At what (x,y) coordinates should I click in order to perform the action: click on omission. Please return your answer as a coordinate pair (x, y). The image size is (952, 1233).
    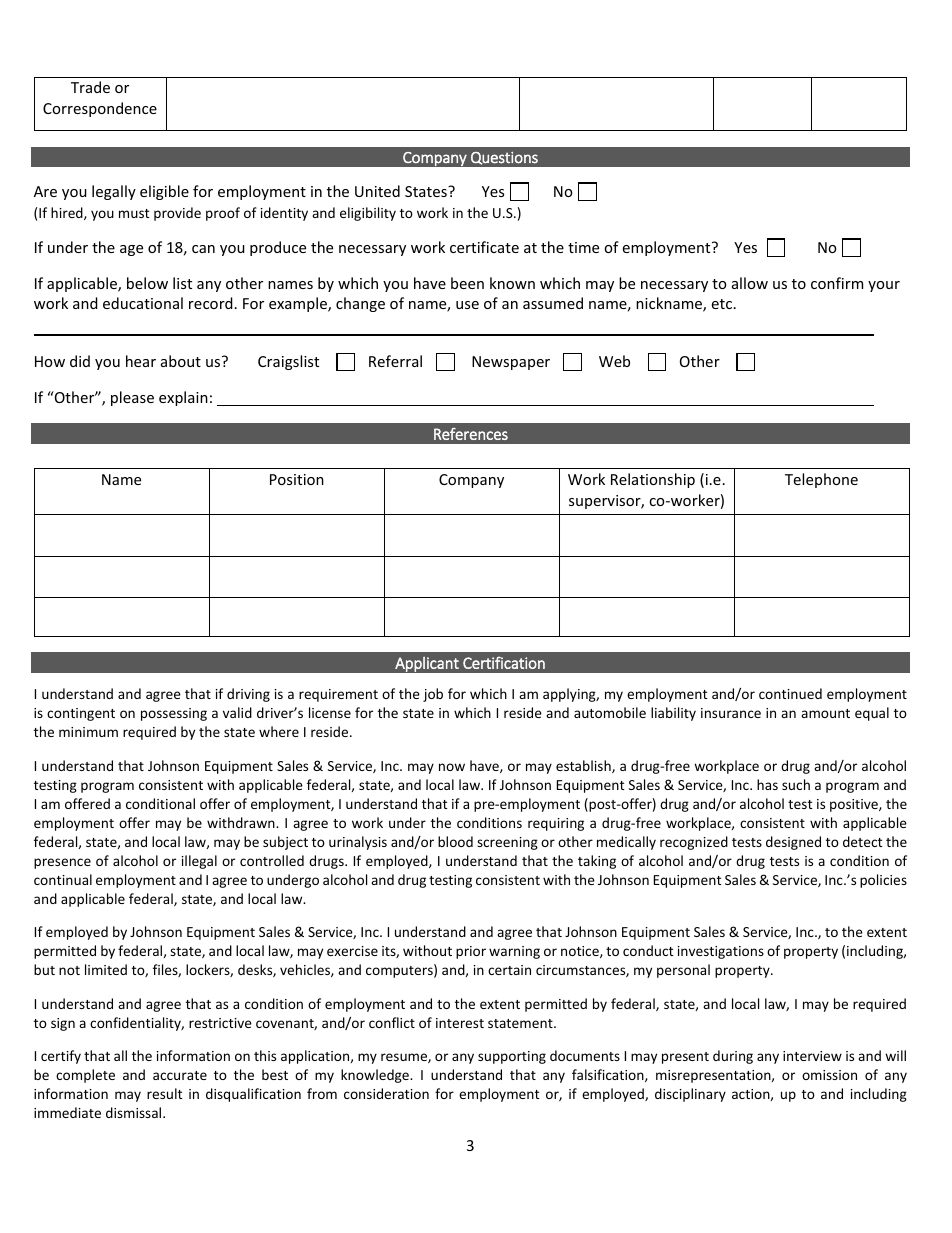
    Looking at the image, I should click on (829, 1075).
